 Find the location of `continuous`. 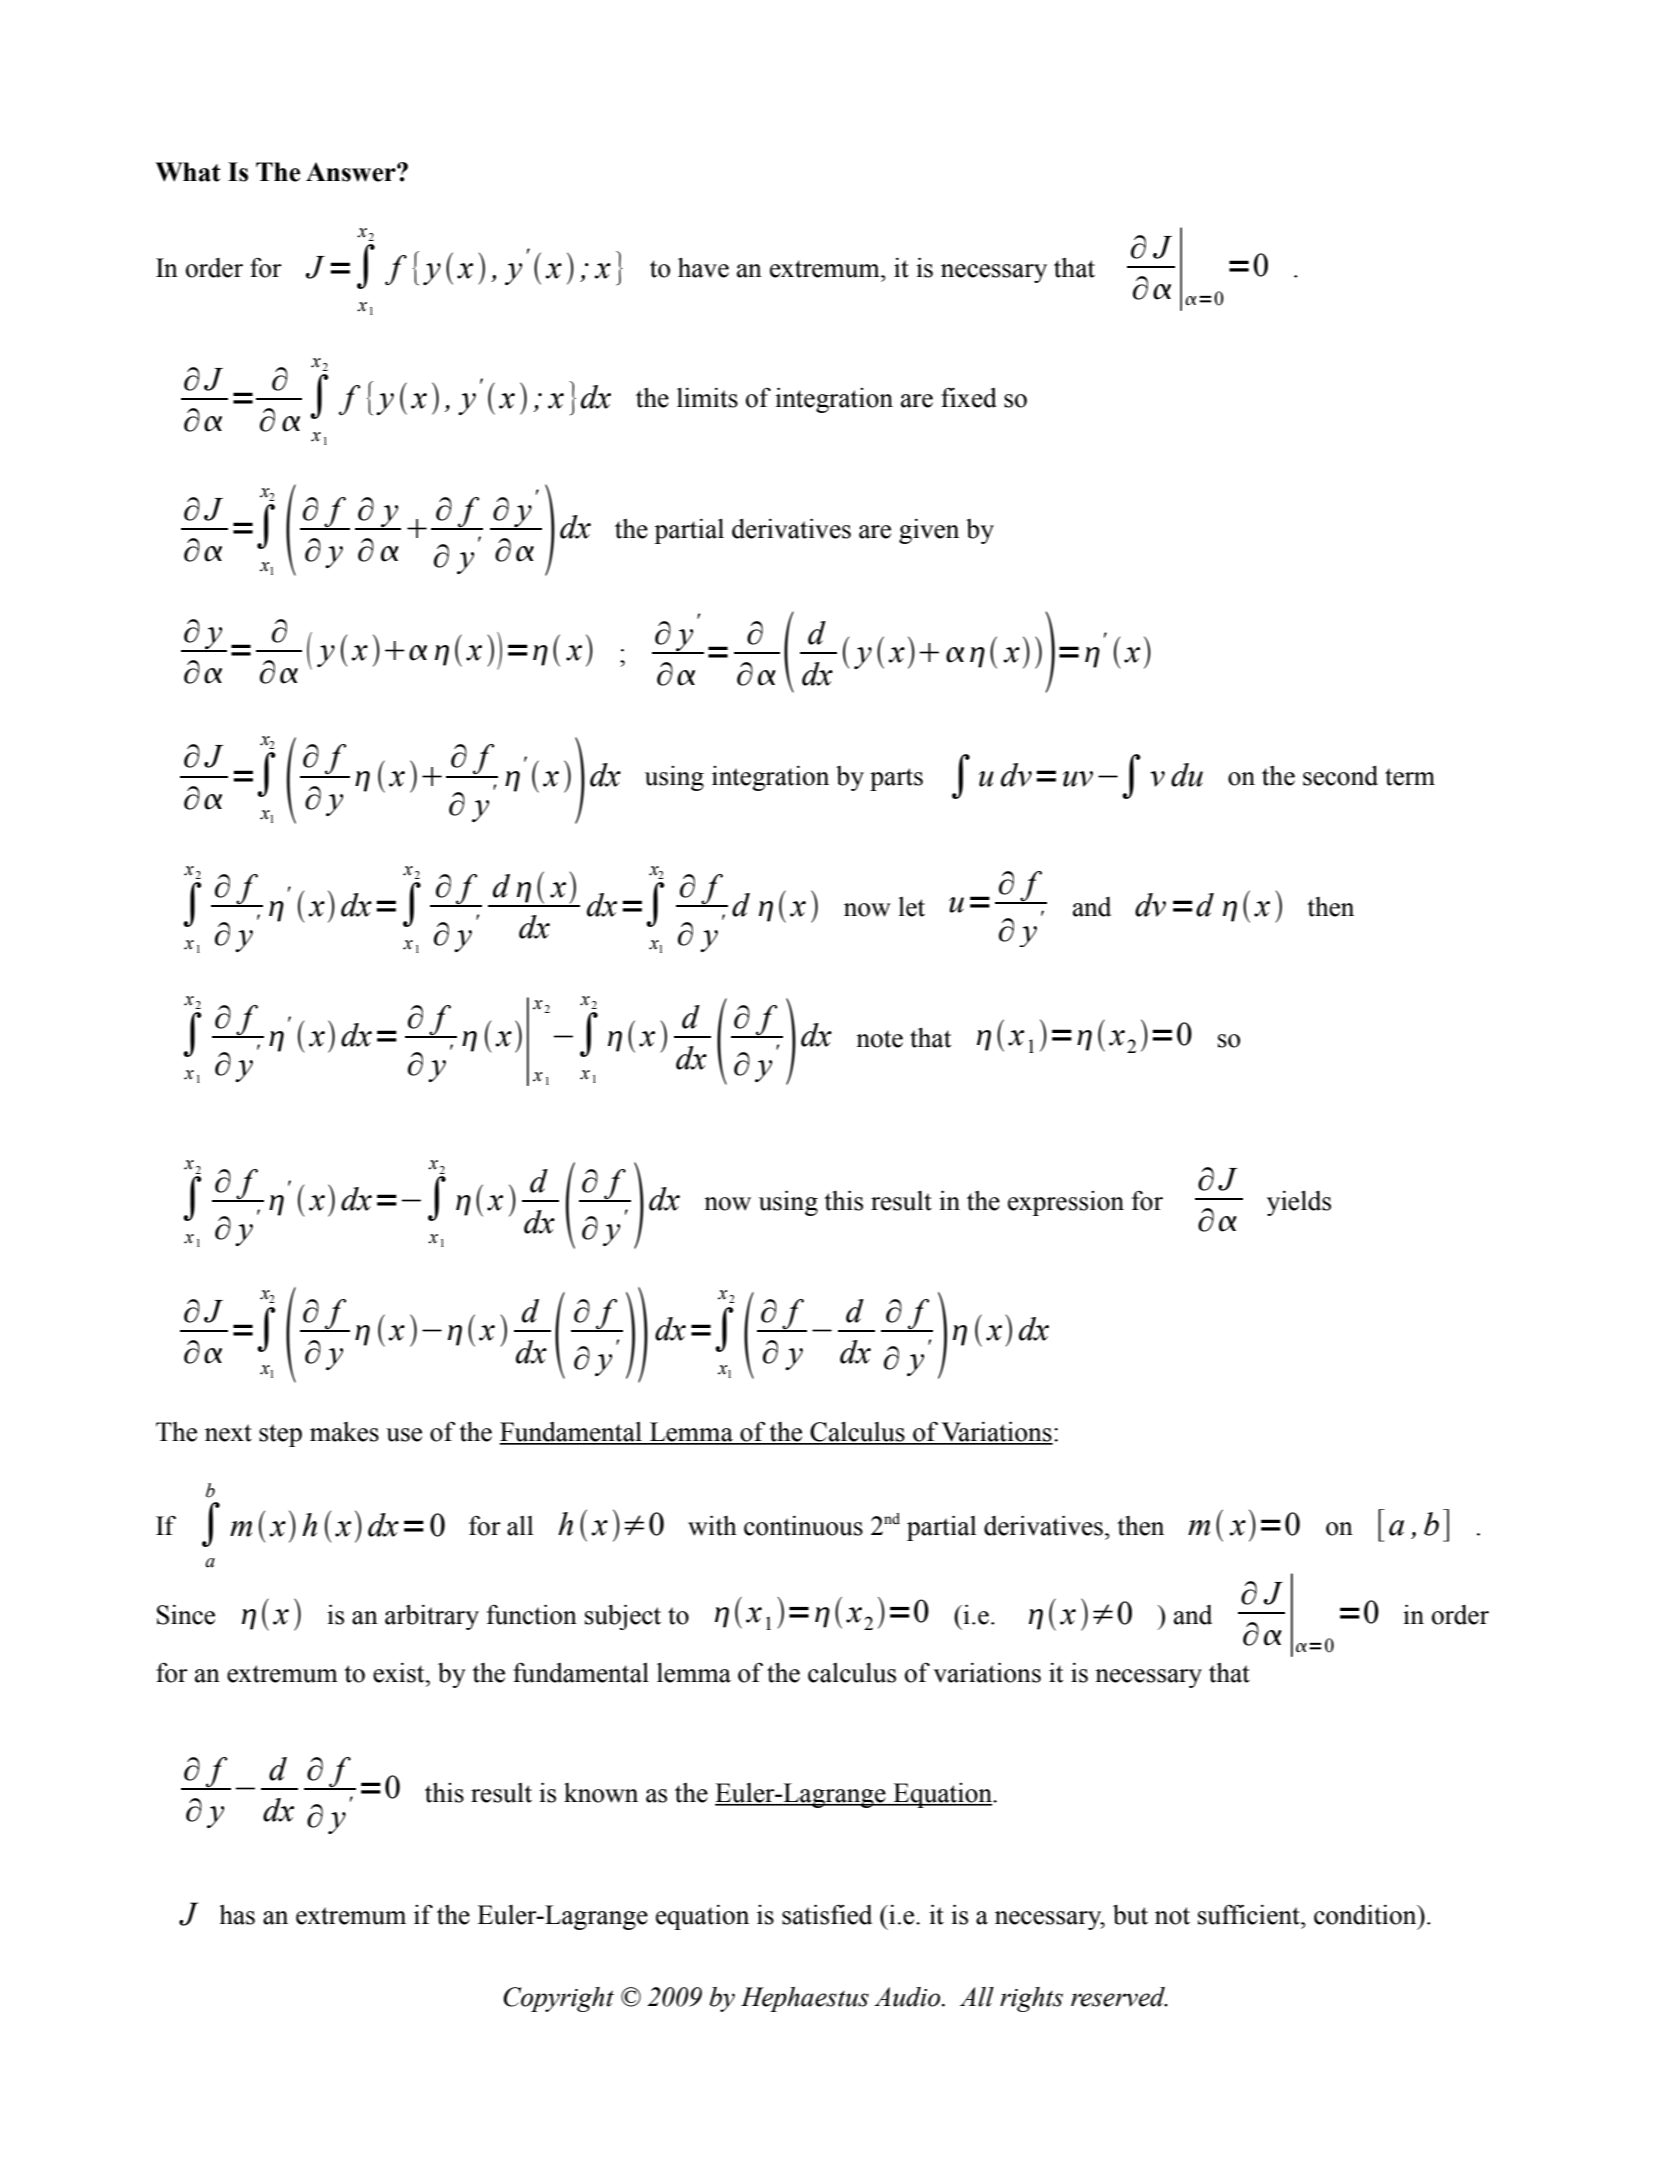

continuous is located at coordinates (803, 1526).
